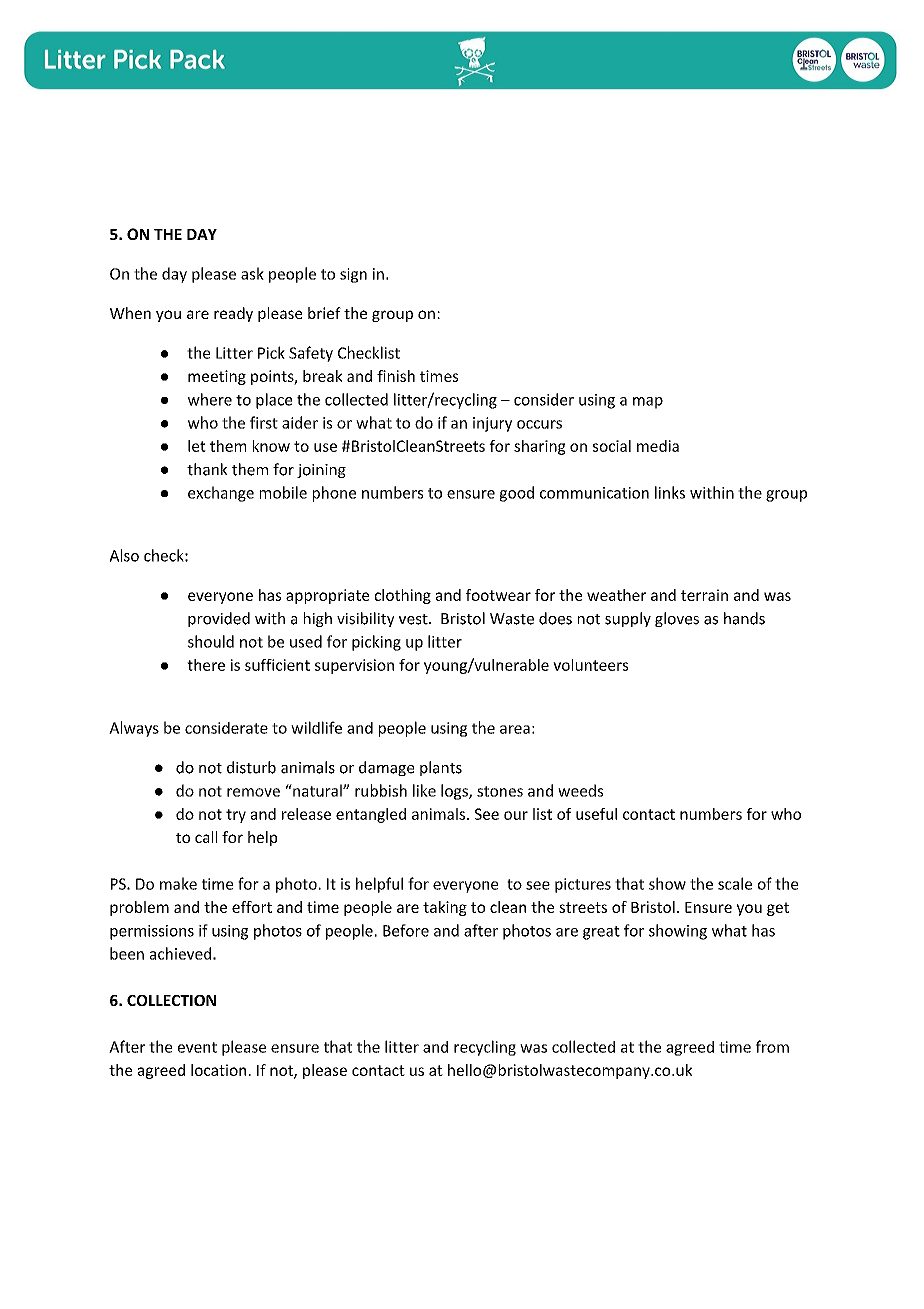  I want to click on ready, so click(233, 314).
